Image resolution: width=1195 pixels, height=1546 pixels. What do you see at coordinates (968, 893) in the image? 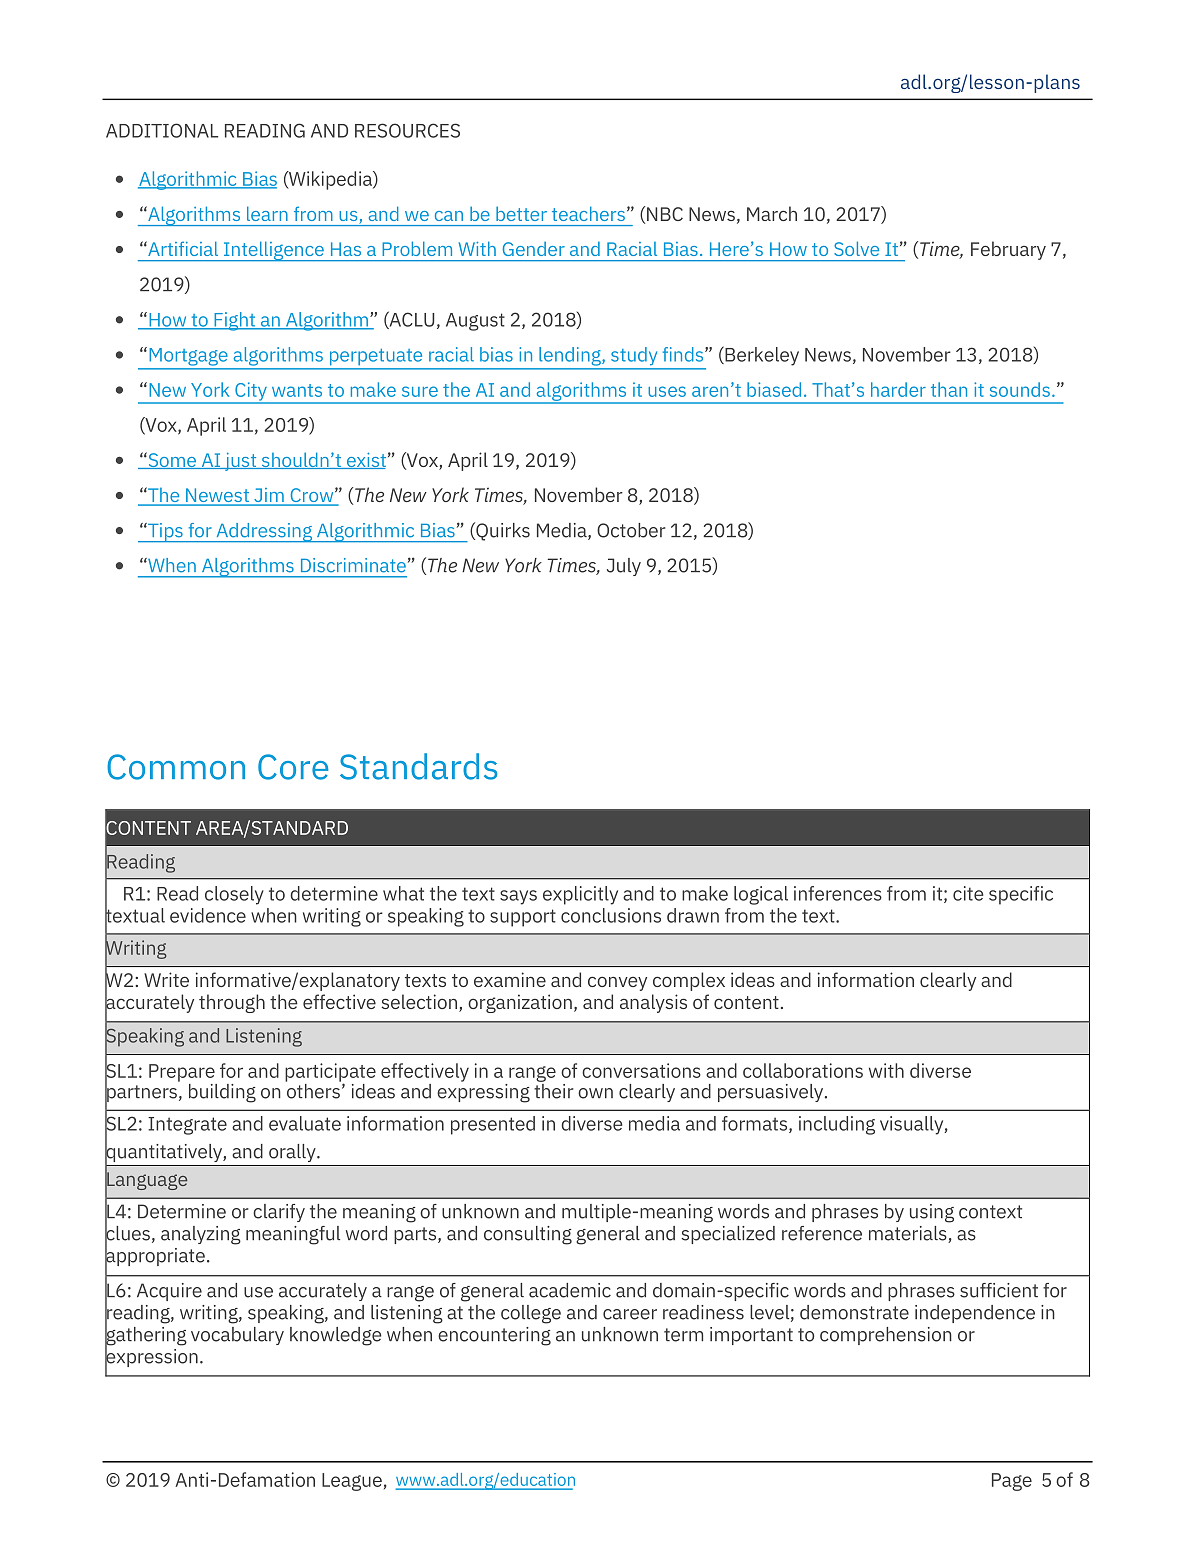
I see `cite` at bounding box center [968, 893].
